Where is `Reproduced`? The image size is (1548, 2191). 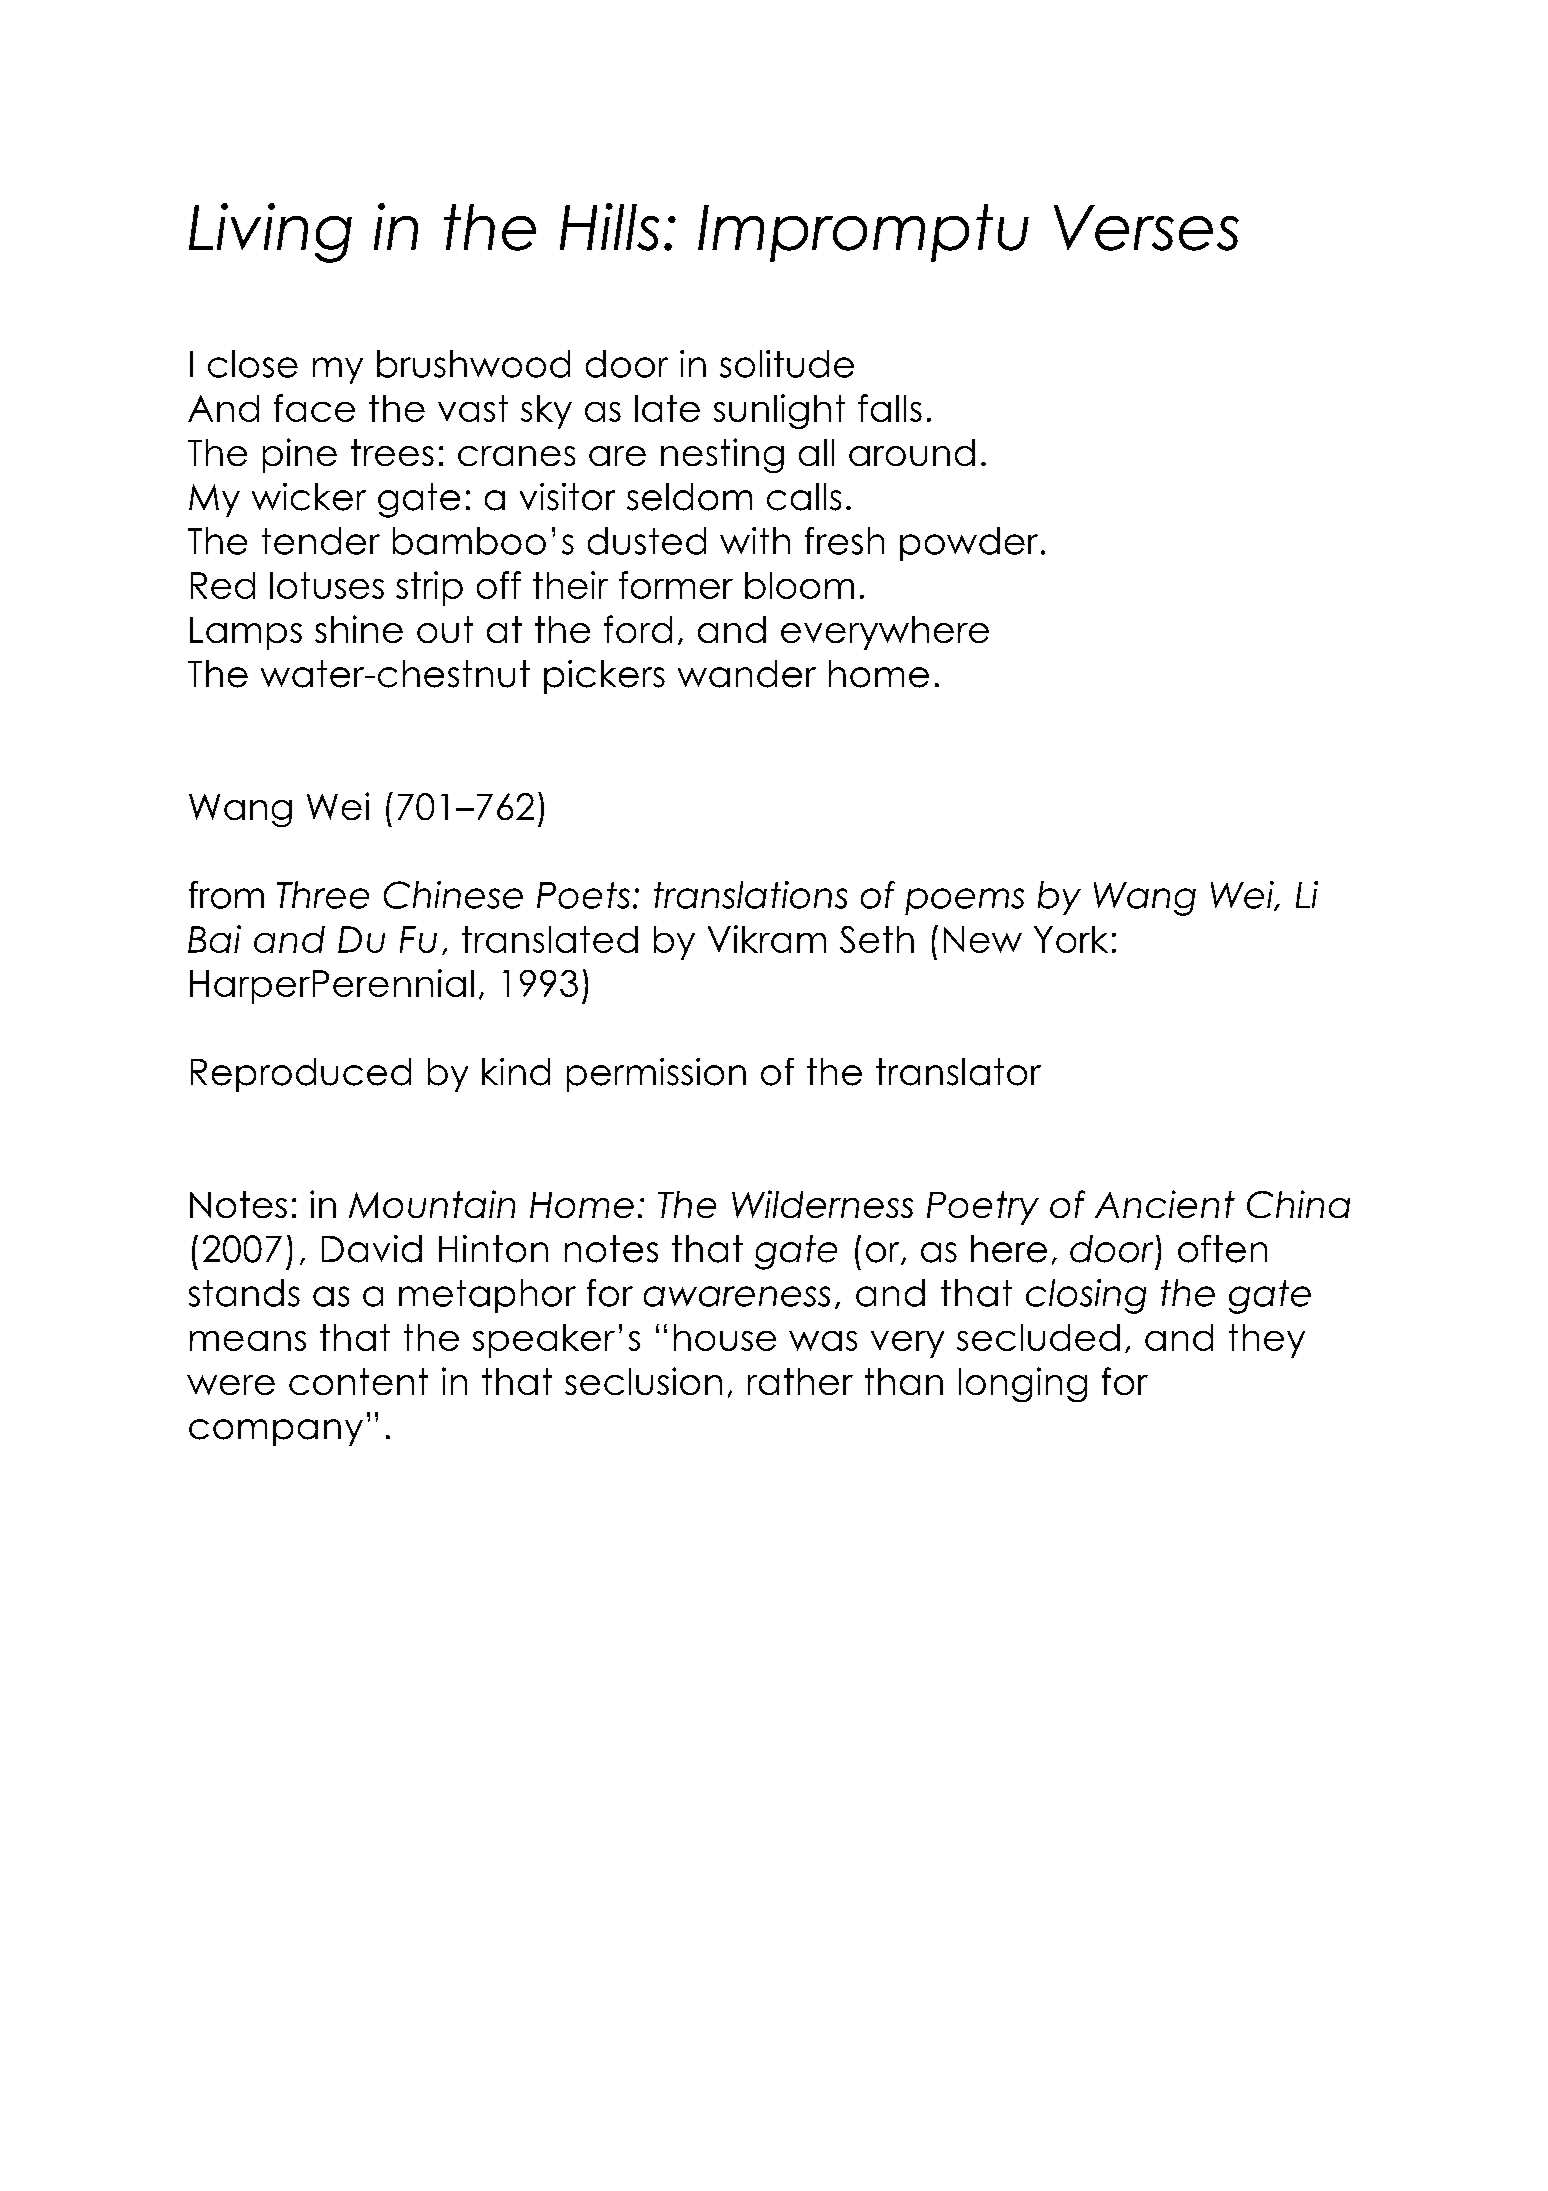
Reproduced is located at coordinates (301, 1075).
